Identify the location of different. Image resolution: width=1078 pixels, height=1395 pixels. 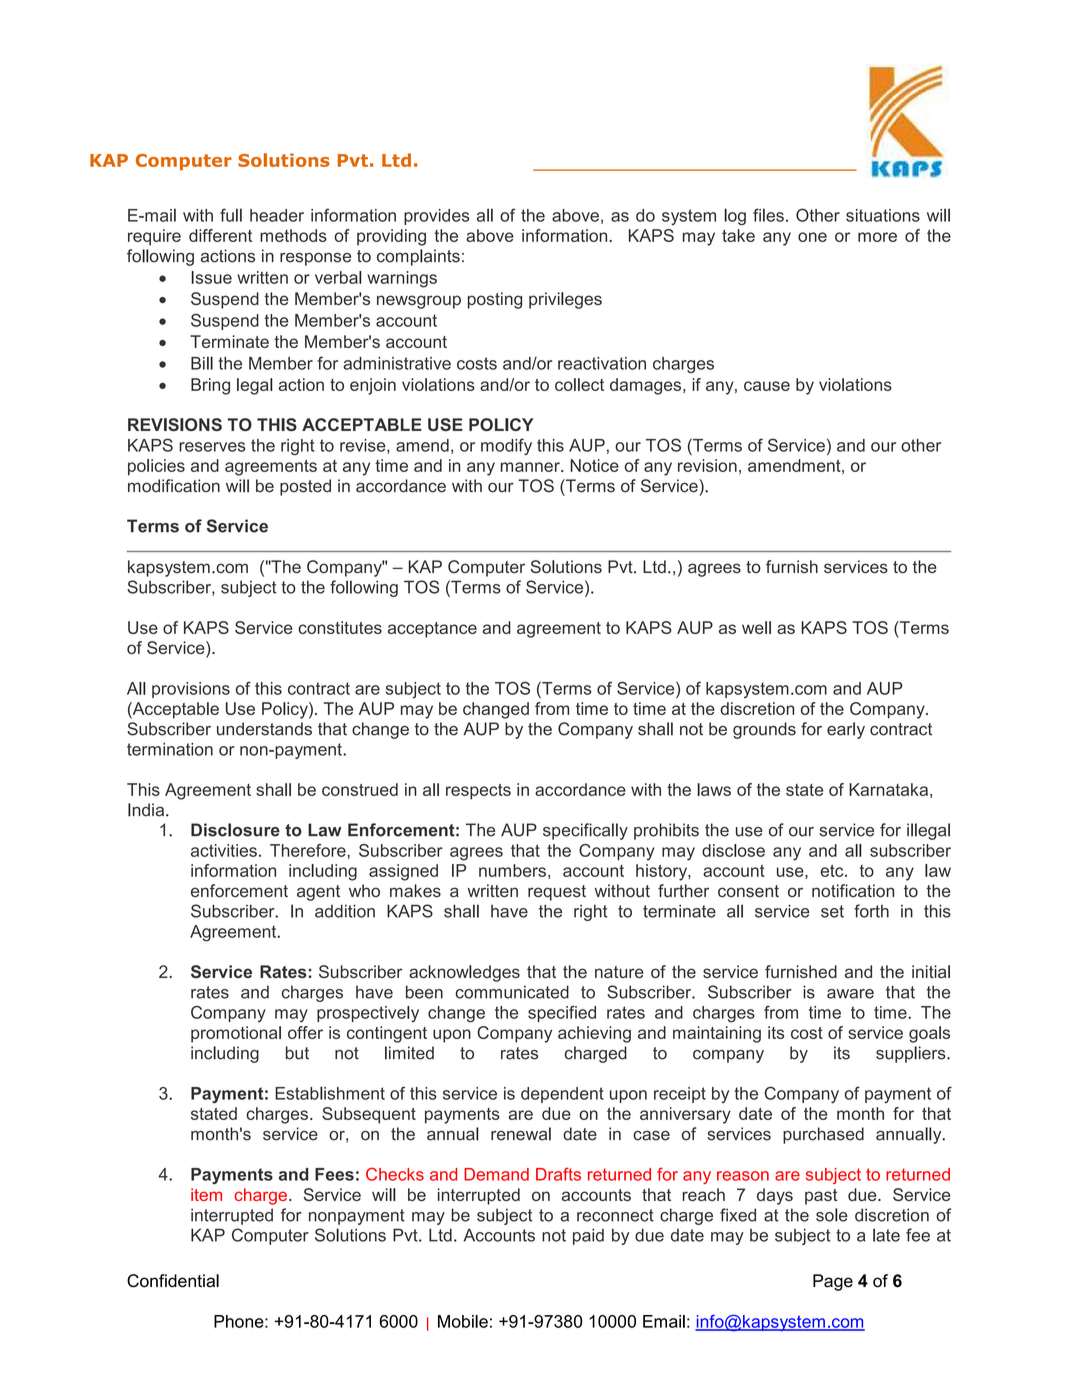
(220, 235).
